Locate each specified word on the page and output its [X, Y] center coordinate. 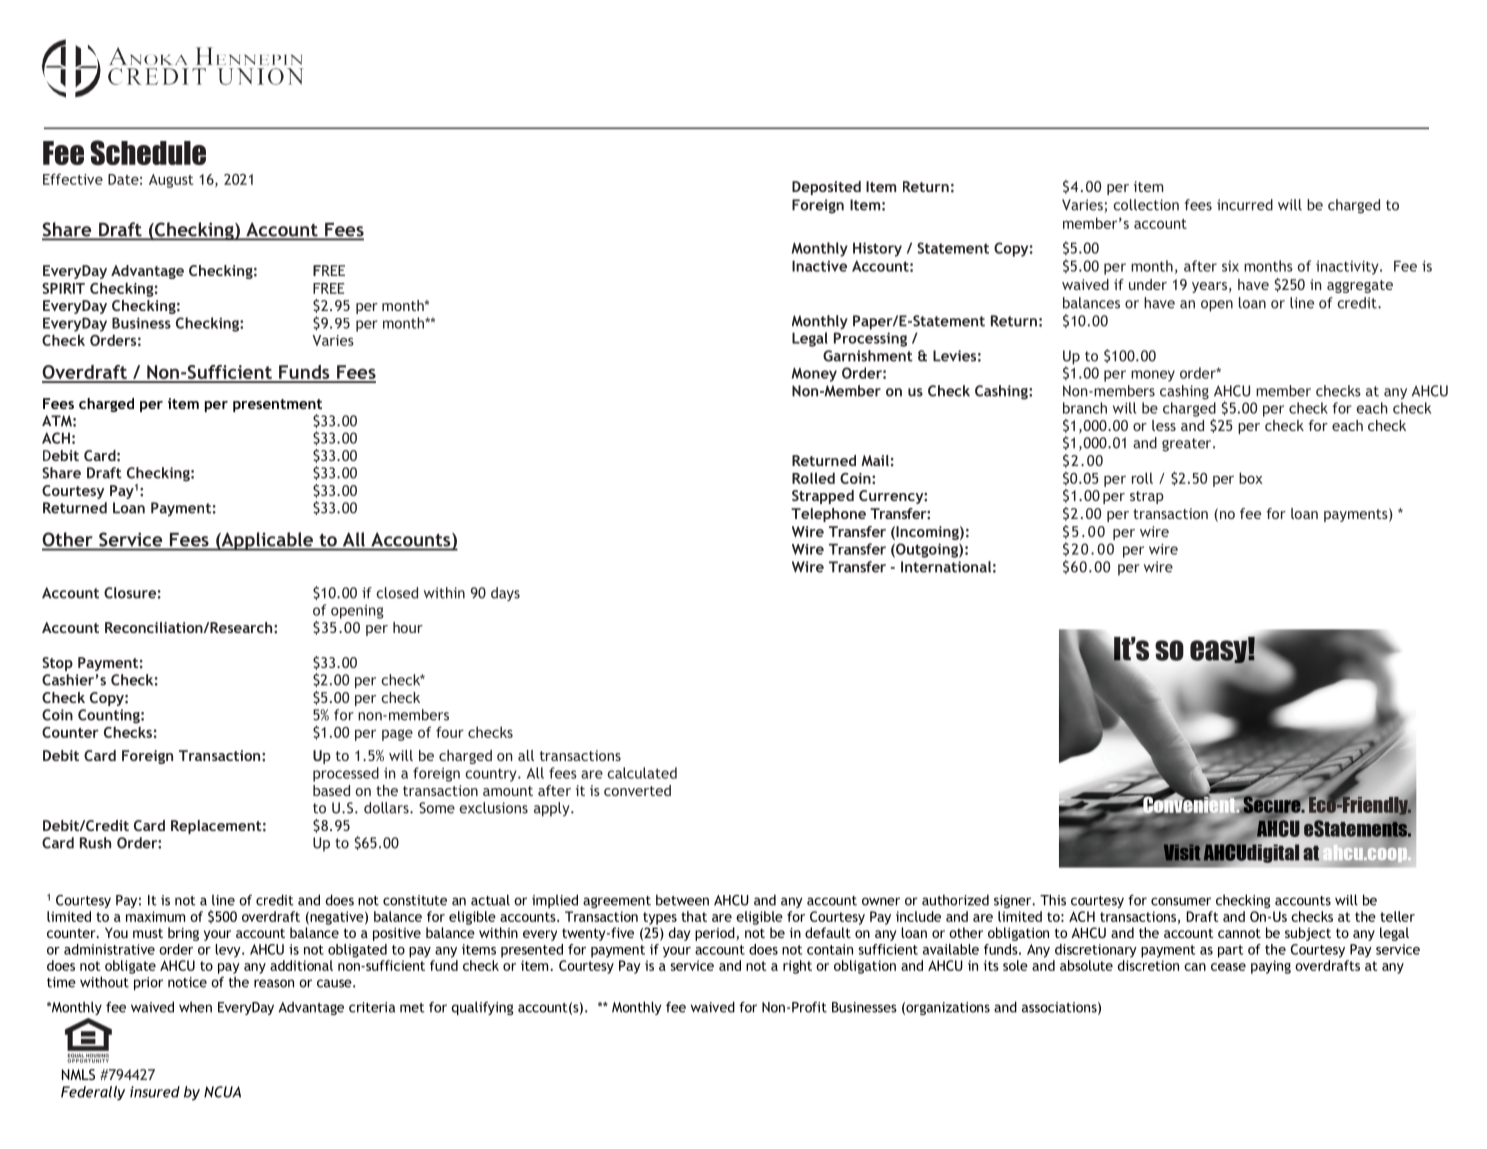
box [1251, 478]
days [505, 594]
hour [408, 627]
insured [155, 1092]
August [171, 181]
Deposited [826, 188]
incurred [1245, 205]
